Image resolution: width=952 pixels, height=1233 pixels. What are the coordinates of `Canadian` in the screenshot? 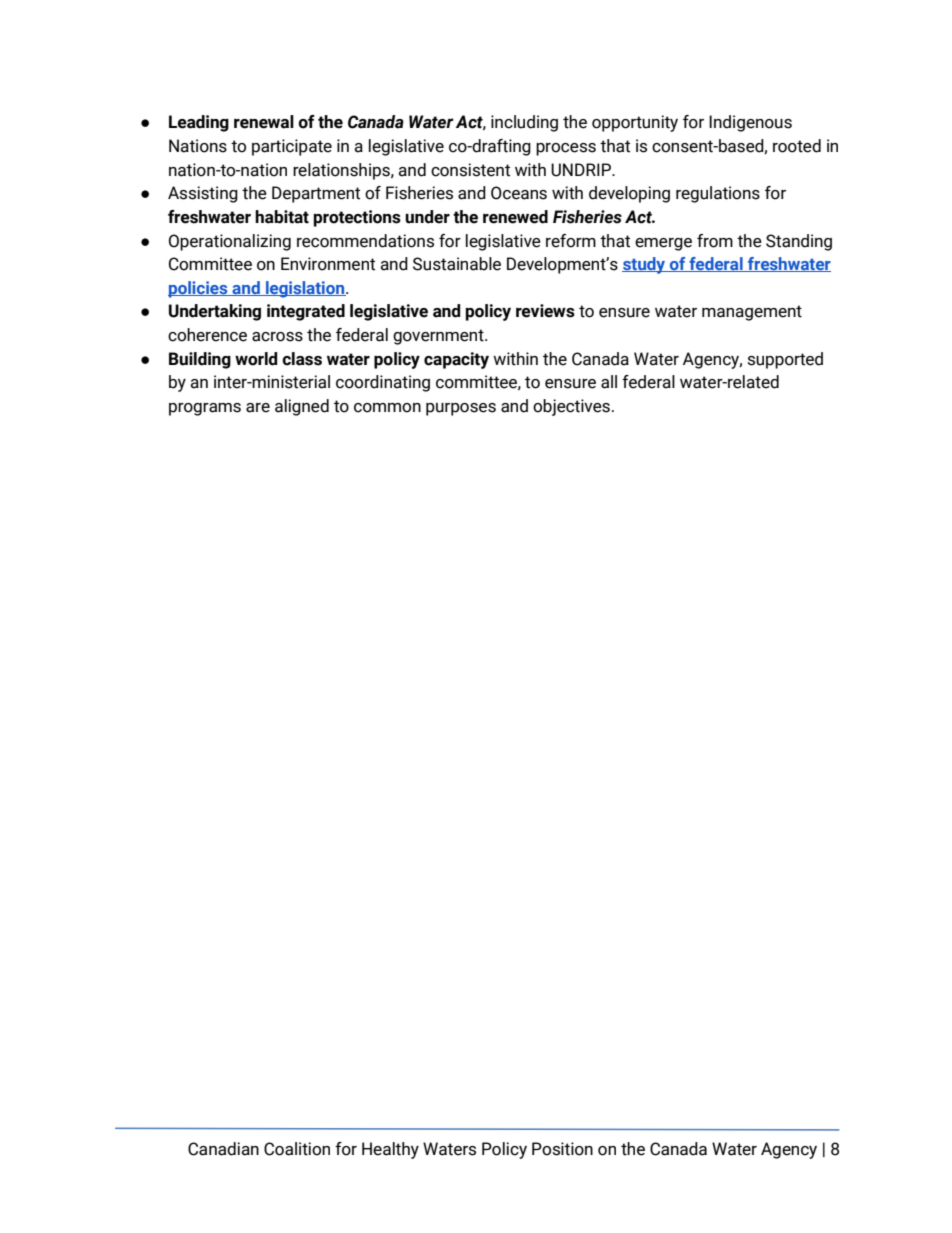 It's located at (223, 1149).
